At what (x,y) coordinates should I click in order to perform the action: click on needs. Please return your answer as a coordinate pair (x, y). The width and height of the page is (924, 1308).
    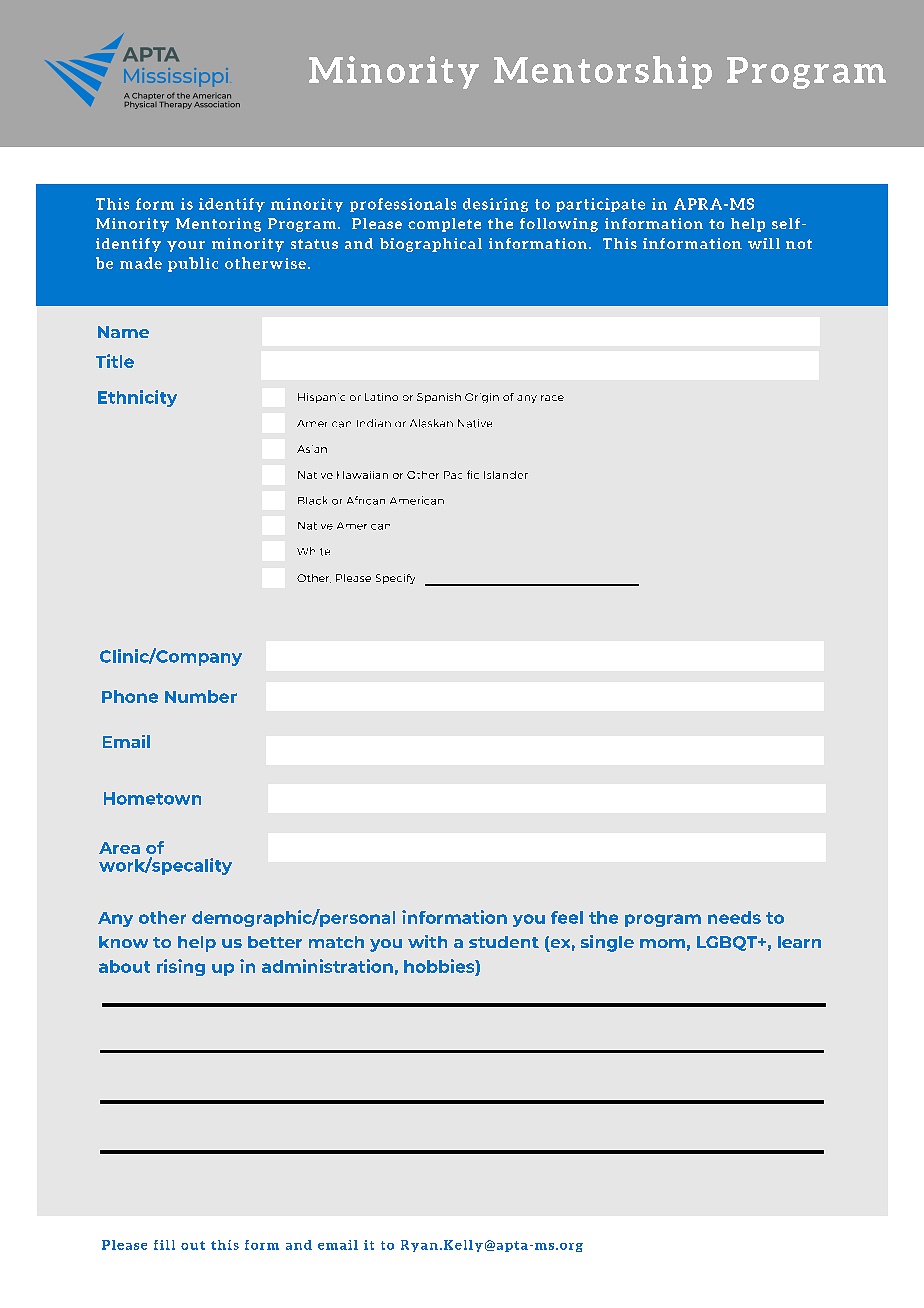
    Looking at the image, I should click on (734, 917).
